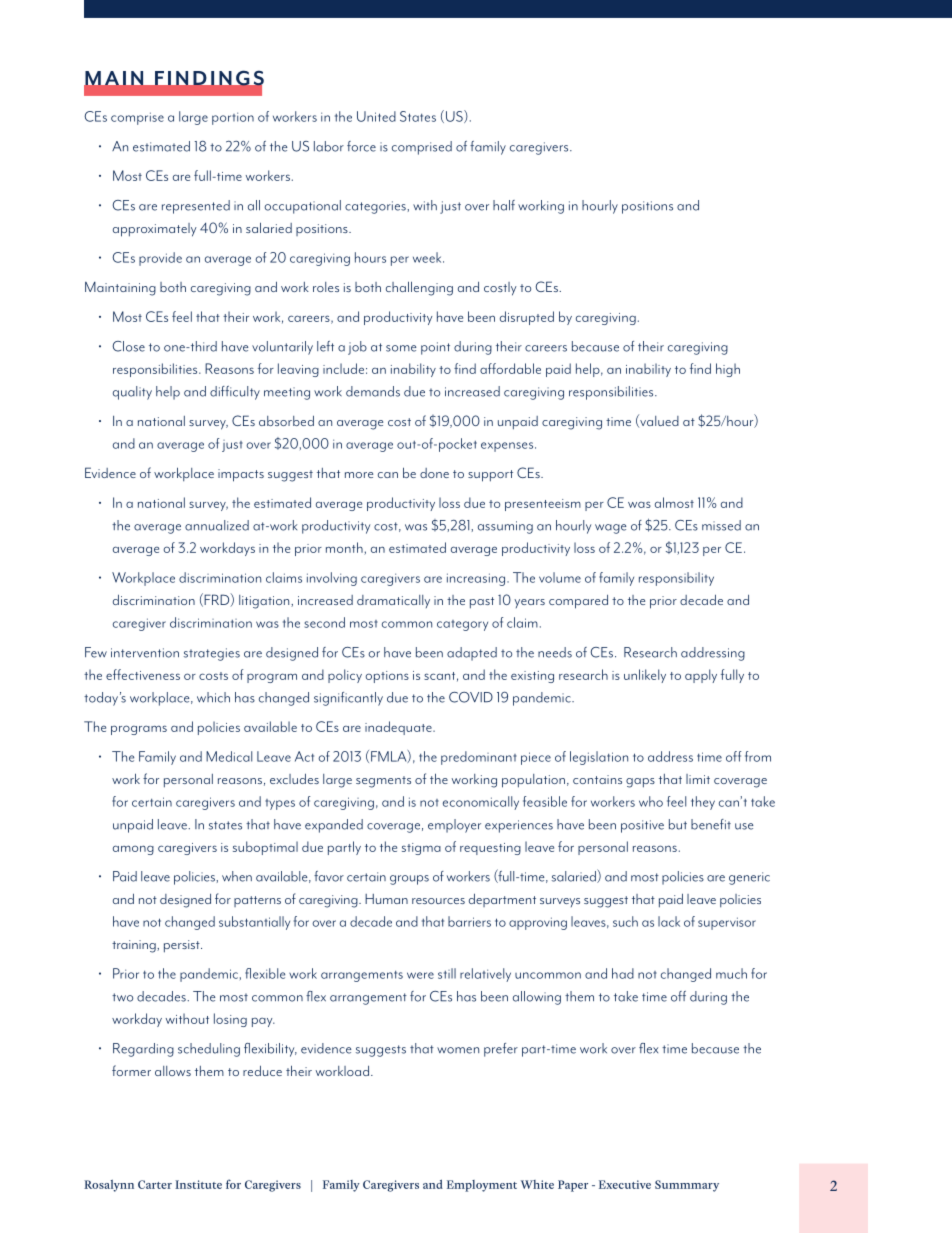 The image size is (952, 1233). What do you see at coordinates (701, 676) in the page?
I see `apply` at bounding box center [701, 676].
